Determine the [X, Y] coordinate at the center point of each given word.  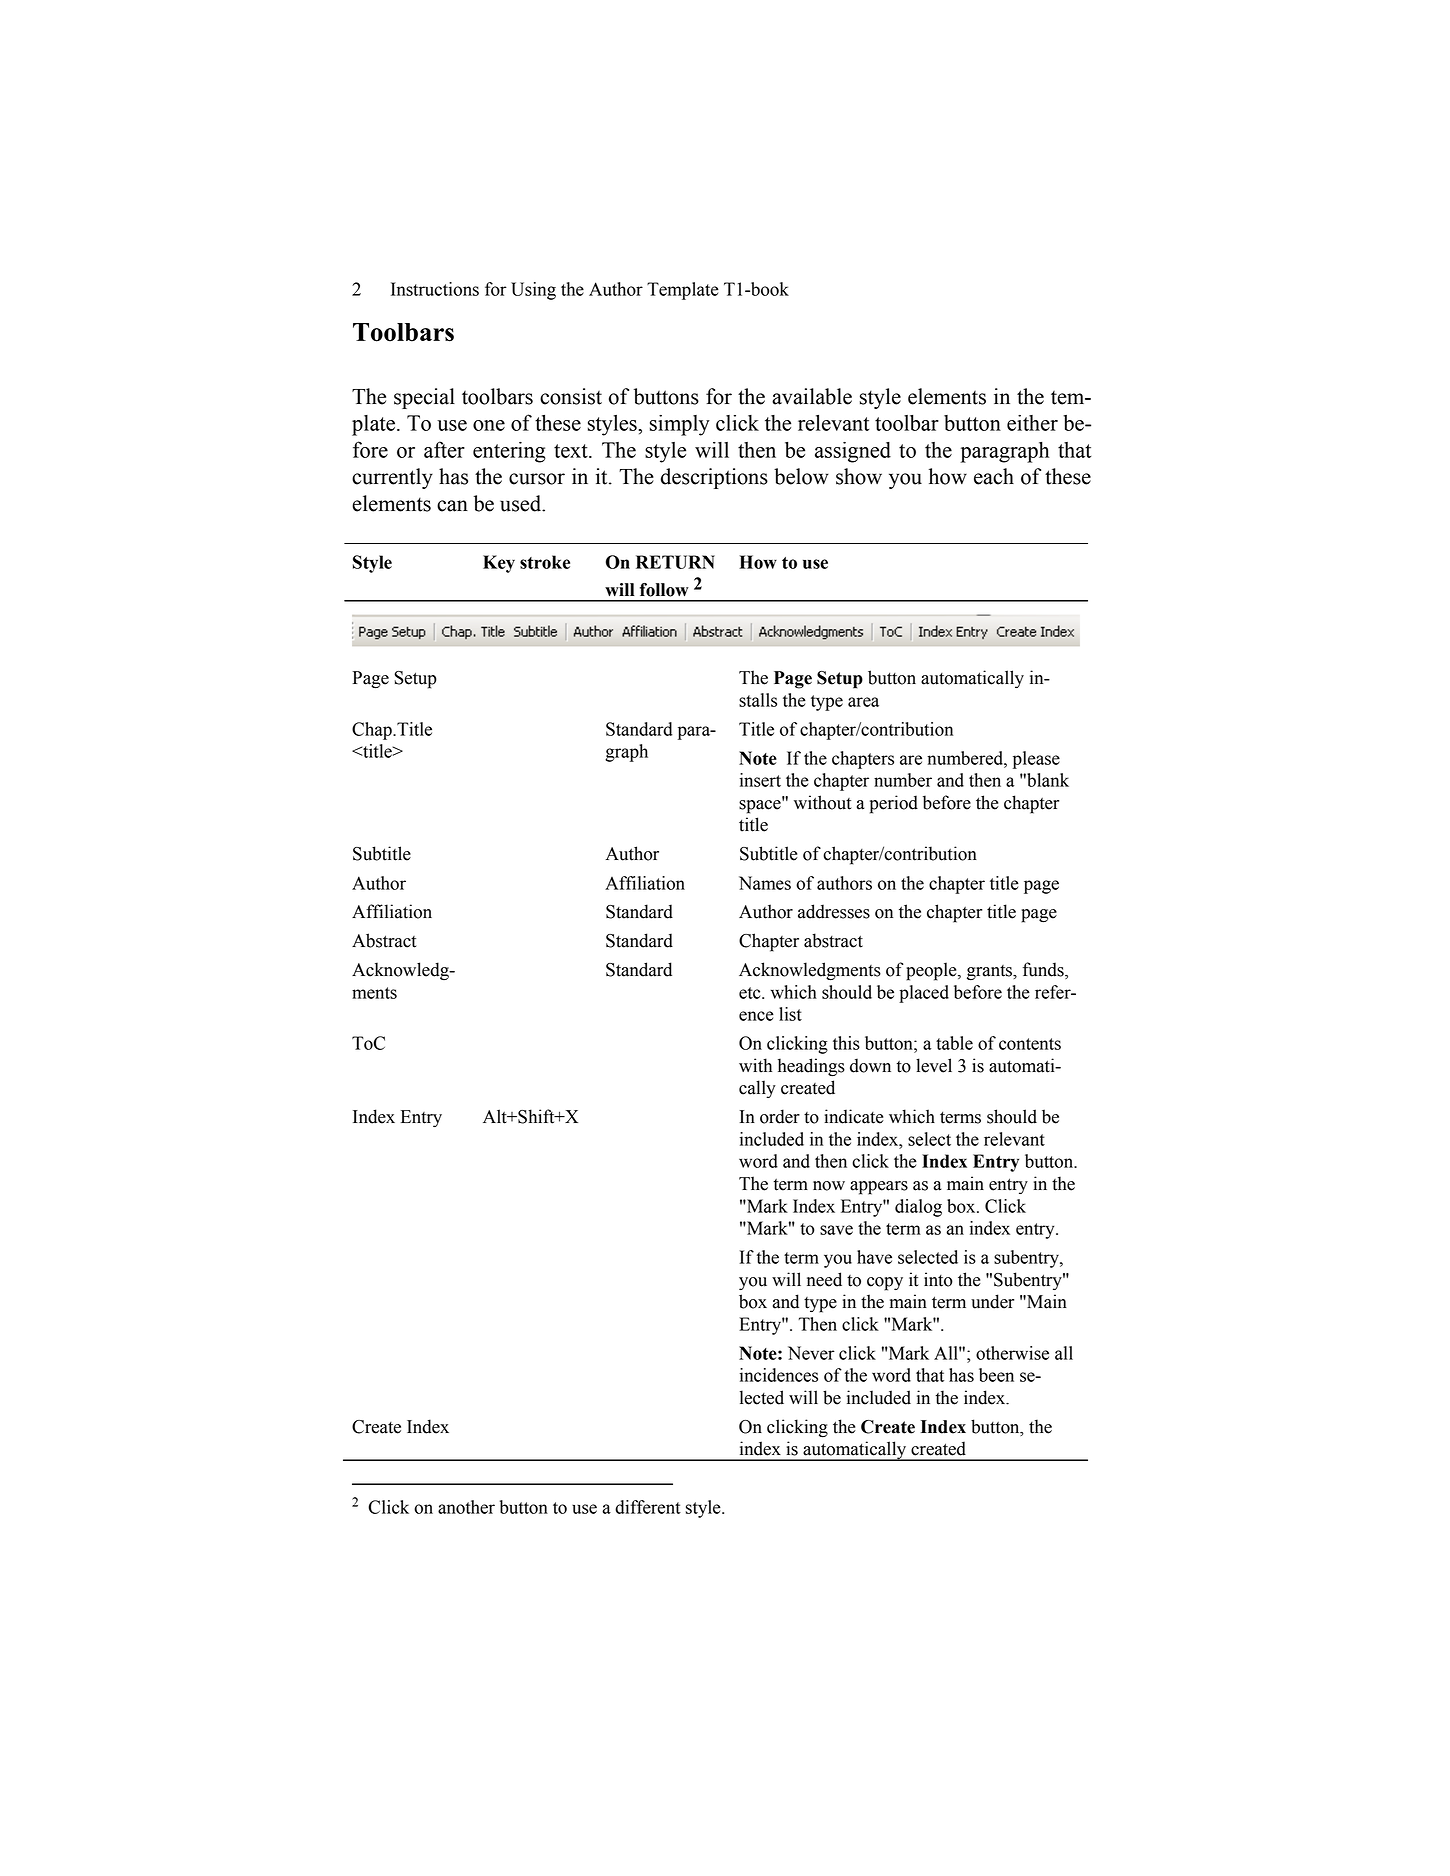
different [648, 1507]
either [1032, 423]
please [1036, 760]
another [466, 1507]
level [934, 1065]
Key [499, 564]
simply [680, 425]
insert [760, 780]
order [780, 1116]
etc [751, 993]
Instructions [435, 289]
